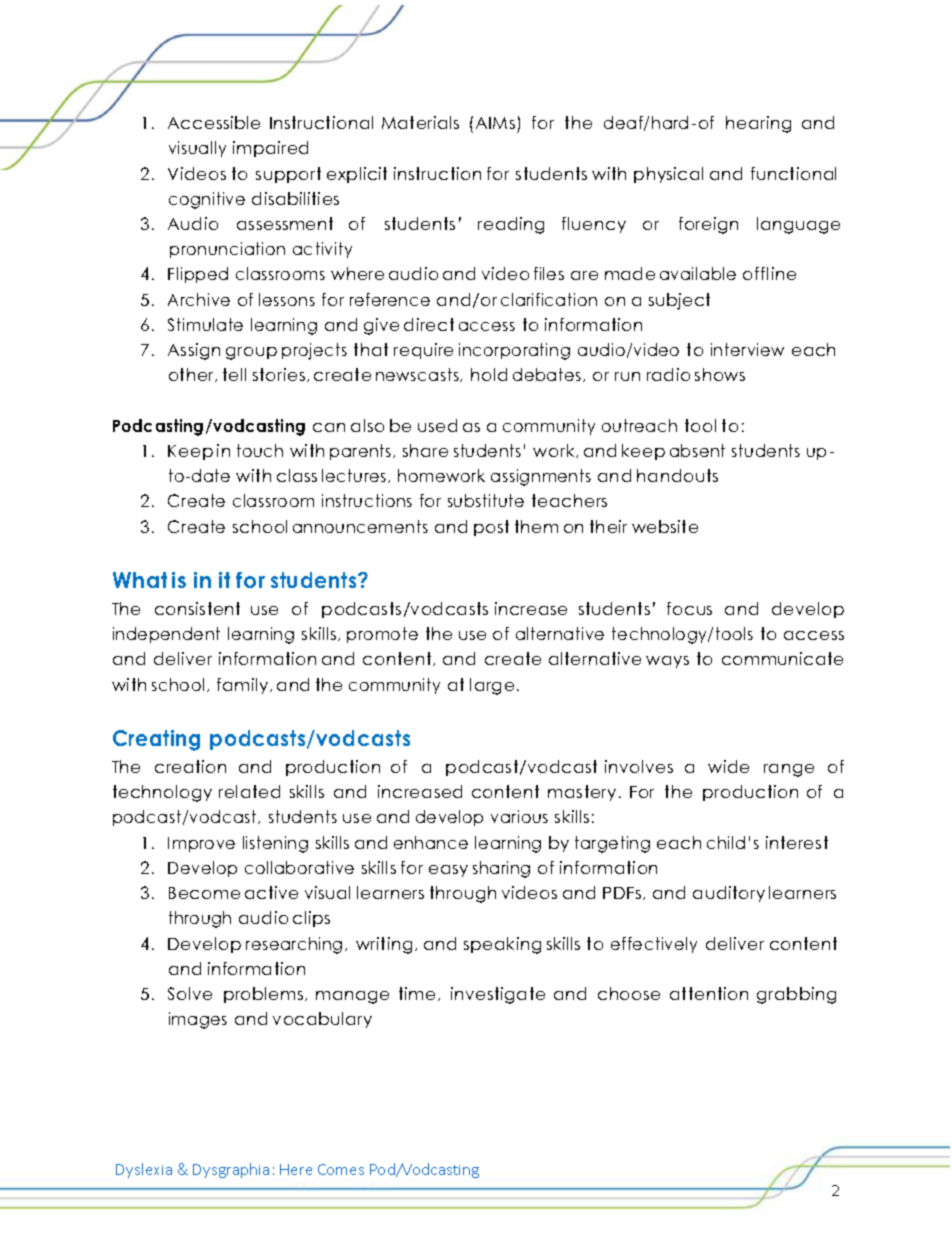  What do you see at coordinates (231, 1170) in the page?
I see `Dysgraphia` at bounding box center [231, 1170].
